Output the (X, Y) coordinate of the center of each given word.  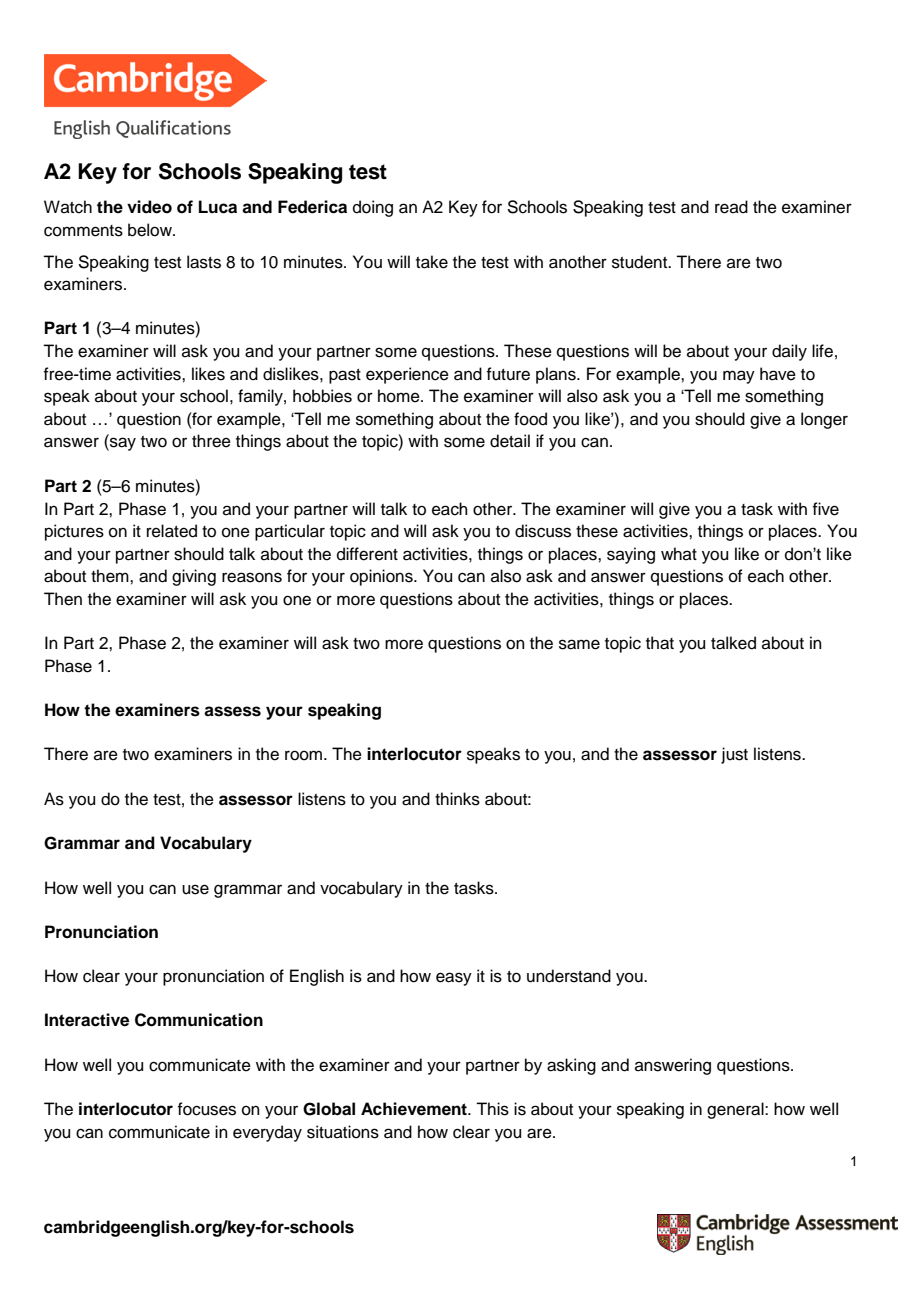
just (734, 755)
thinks (457, 799)
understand (569, 976)
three (211, 441)
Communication (199, 1020)
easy (454, 979)
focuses (206, 1109)
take (432, 262)
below (151, 230)
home (400, 396)
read (731, 207)
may (739, 377)
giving (194, 577)
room (303, 755)
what (679, 553)
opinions (382, 577)
